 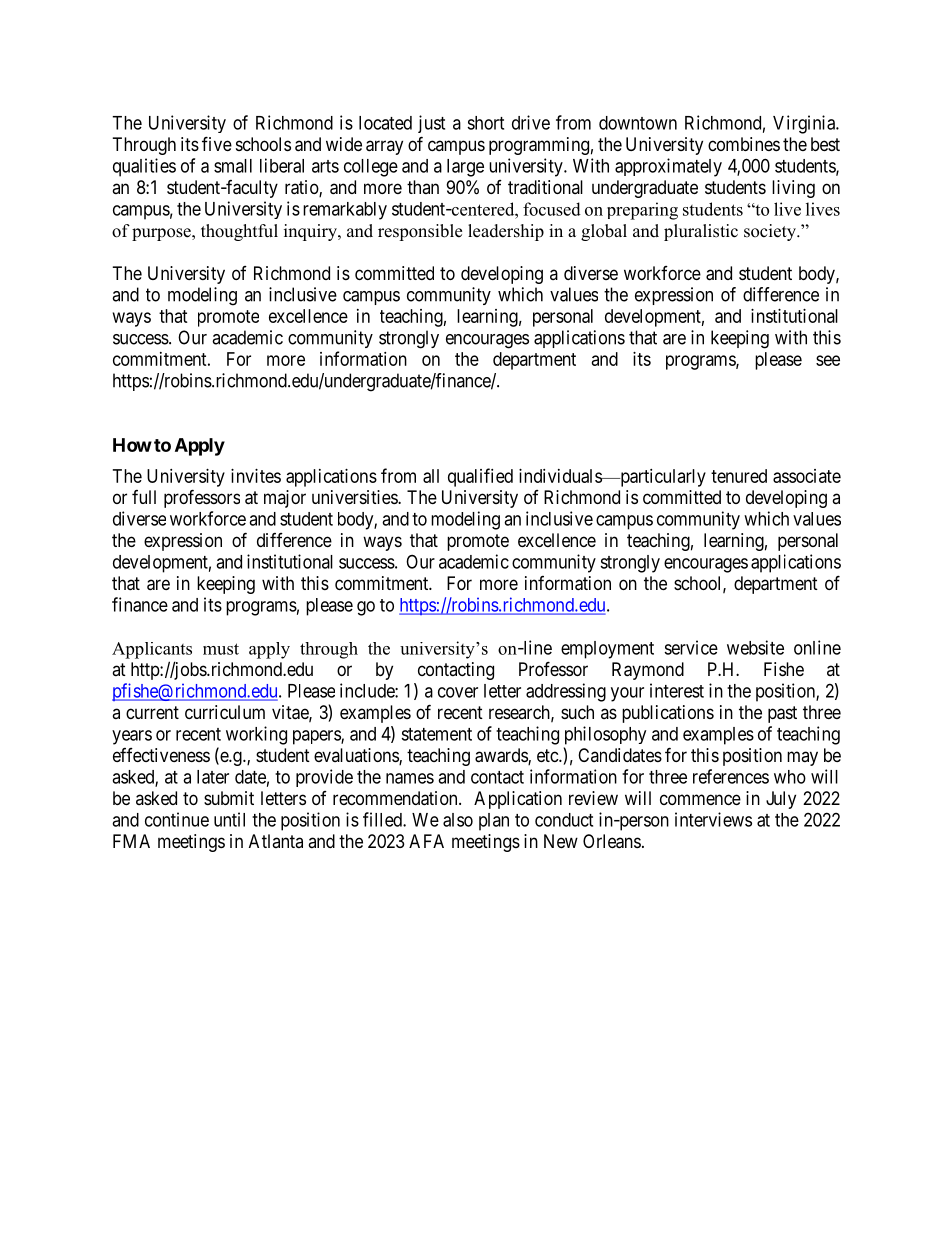 I want to click on qualified, so click(x=480, y=477).
